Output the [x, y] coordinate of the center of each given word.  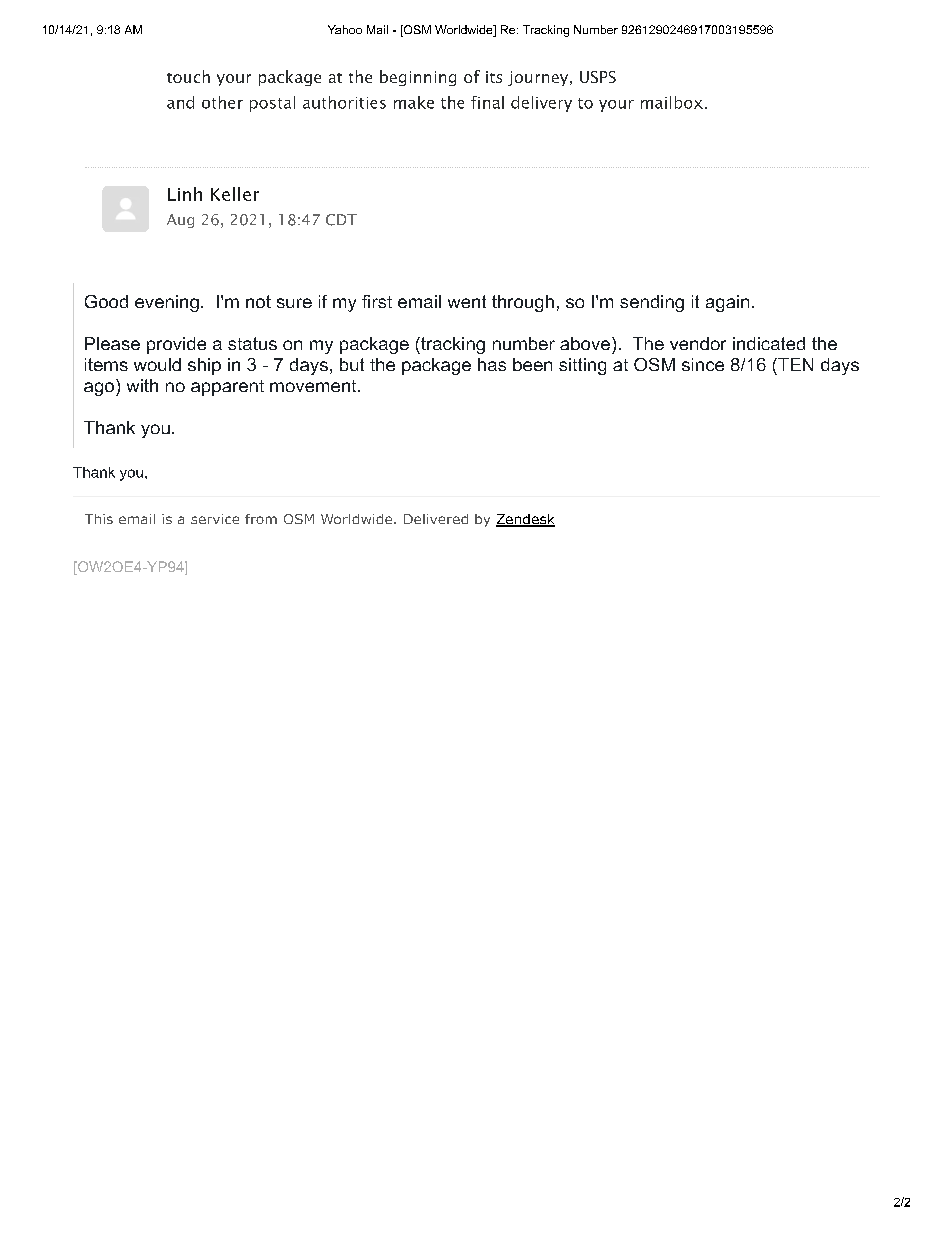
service [215, 519]
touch [188, 76]
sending [652, 303]
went [467, 301]
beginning [418, 78]
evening [167, 303]
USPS [598, 77]
